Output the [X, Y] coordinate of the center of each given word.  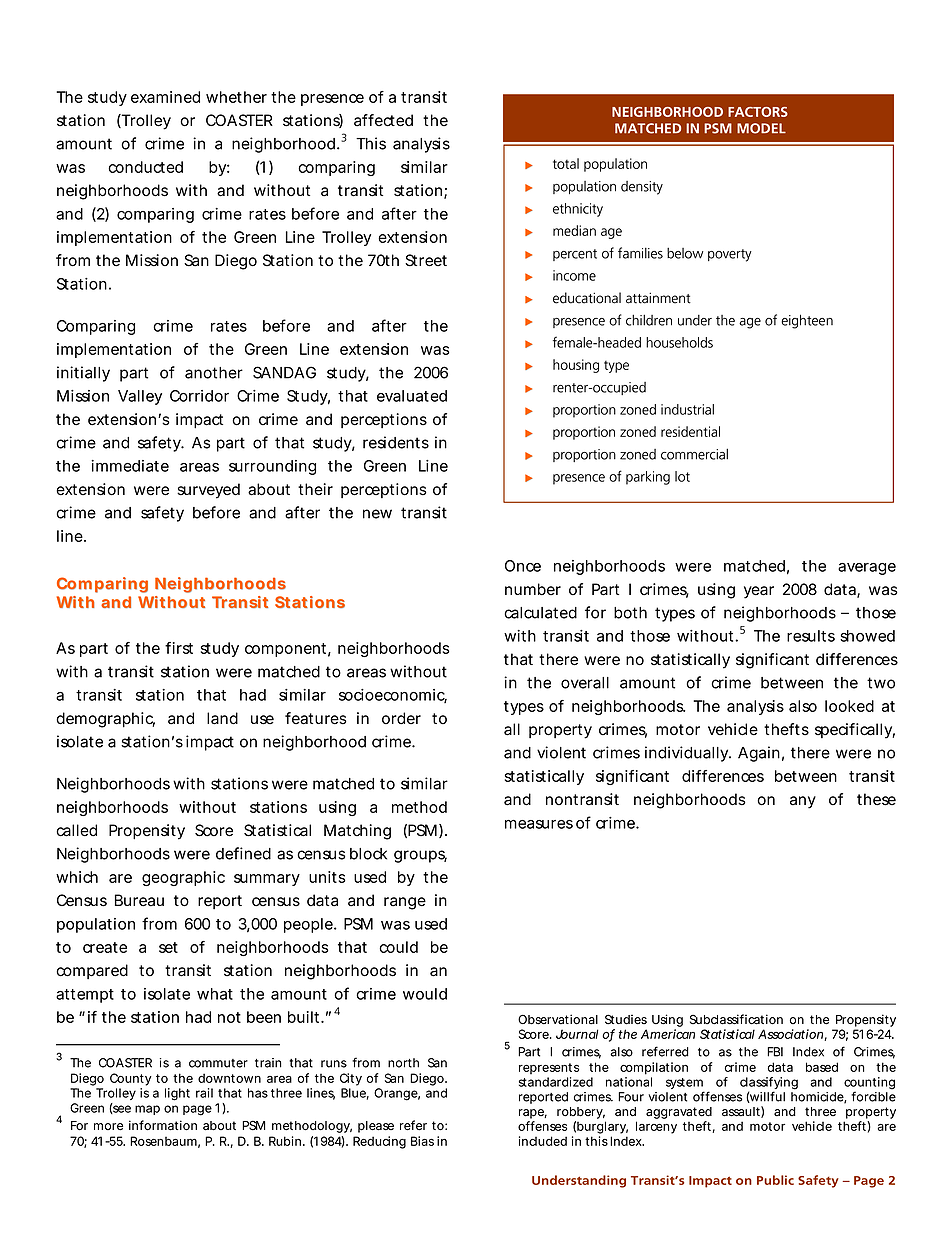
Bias [422, 1141]
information [163, 1125]
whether [236, 97]
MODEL [761, 128]
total [566, 163]
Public [775, 1180]
